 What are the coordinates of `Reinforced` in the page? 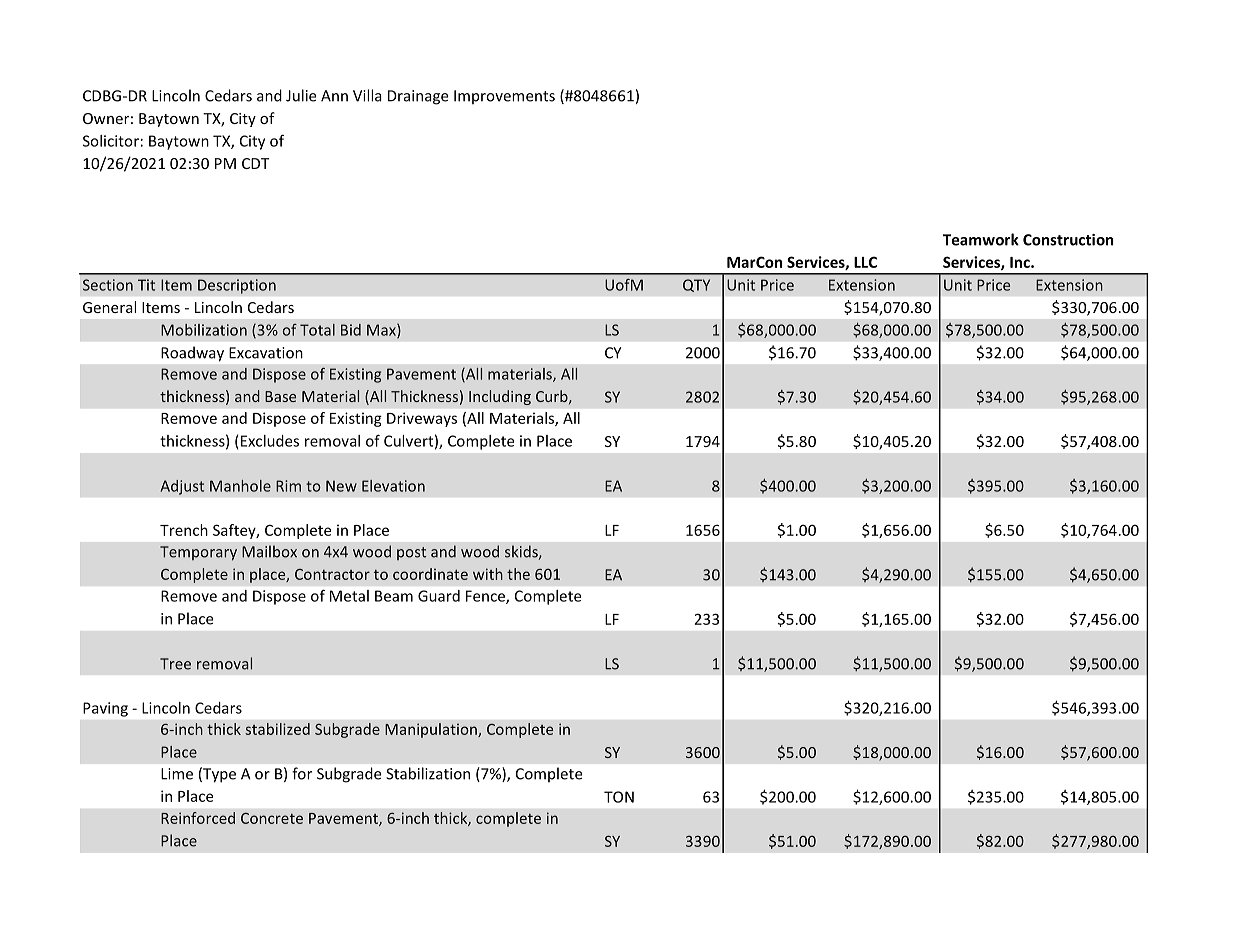 It's located at (198, 818).
